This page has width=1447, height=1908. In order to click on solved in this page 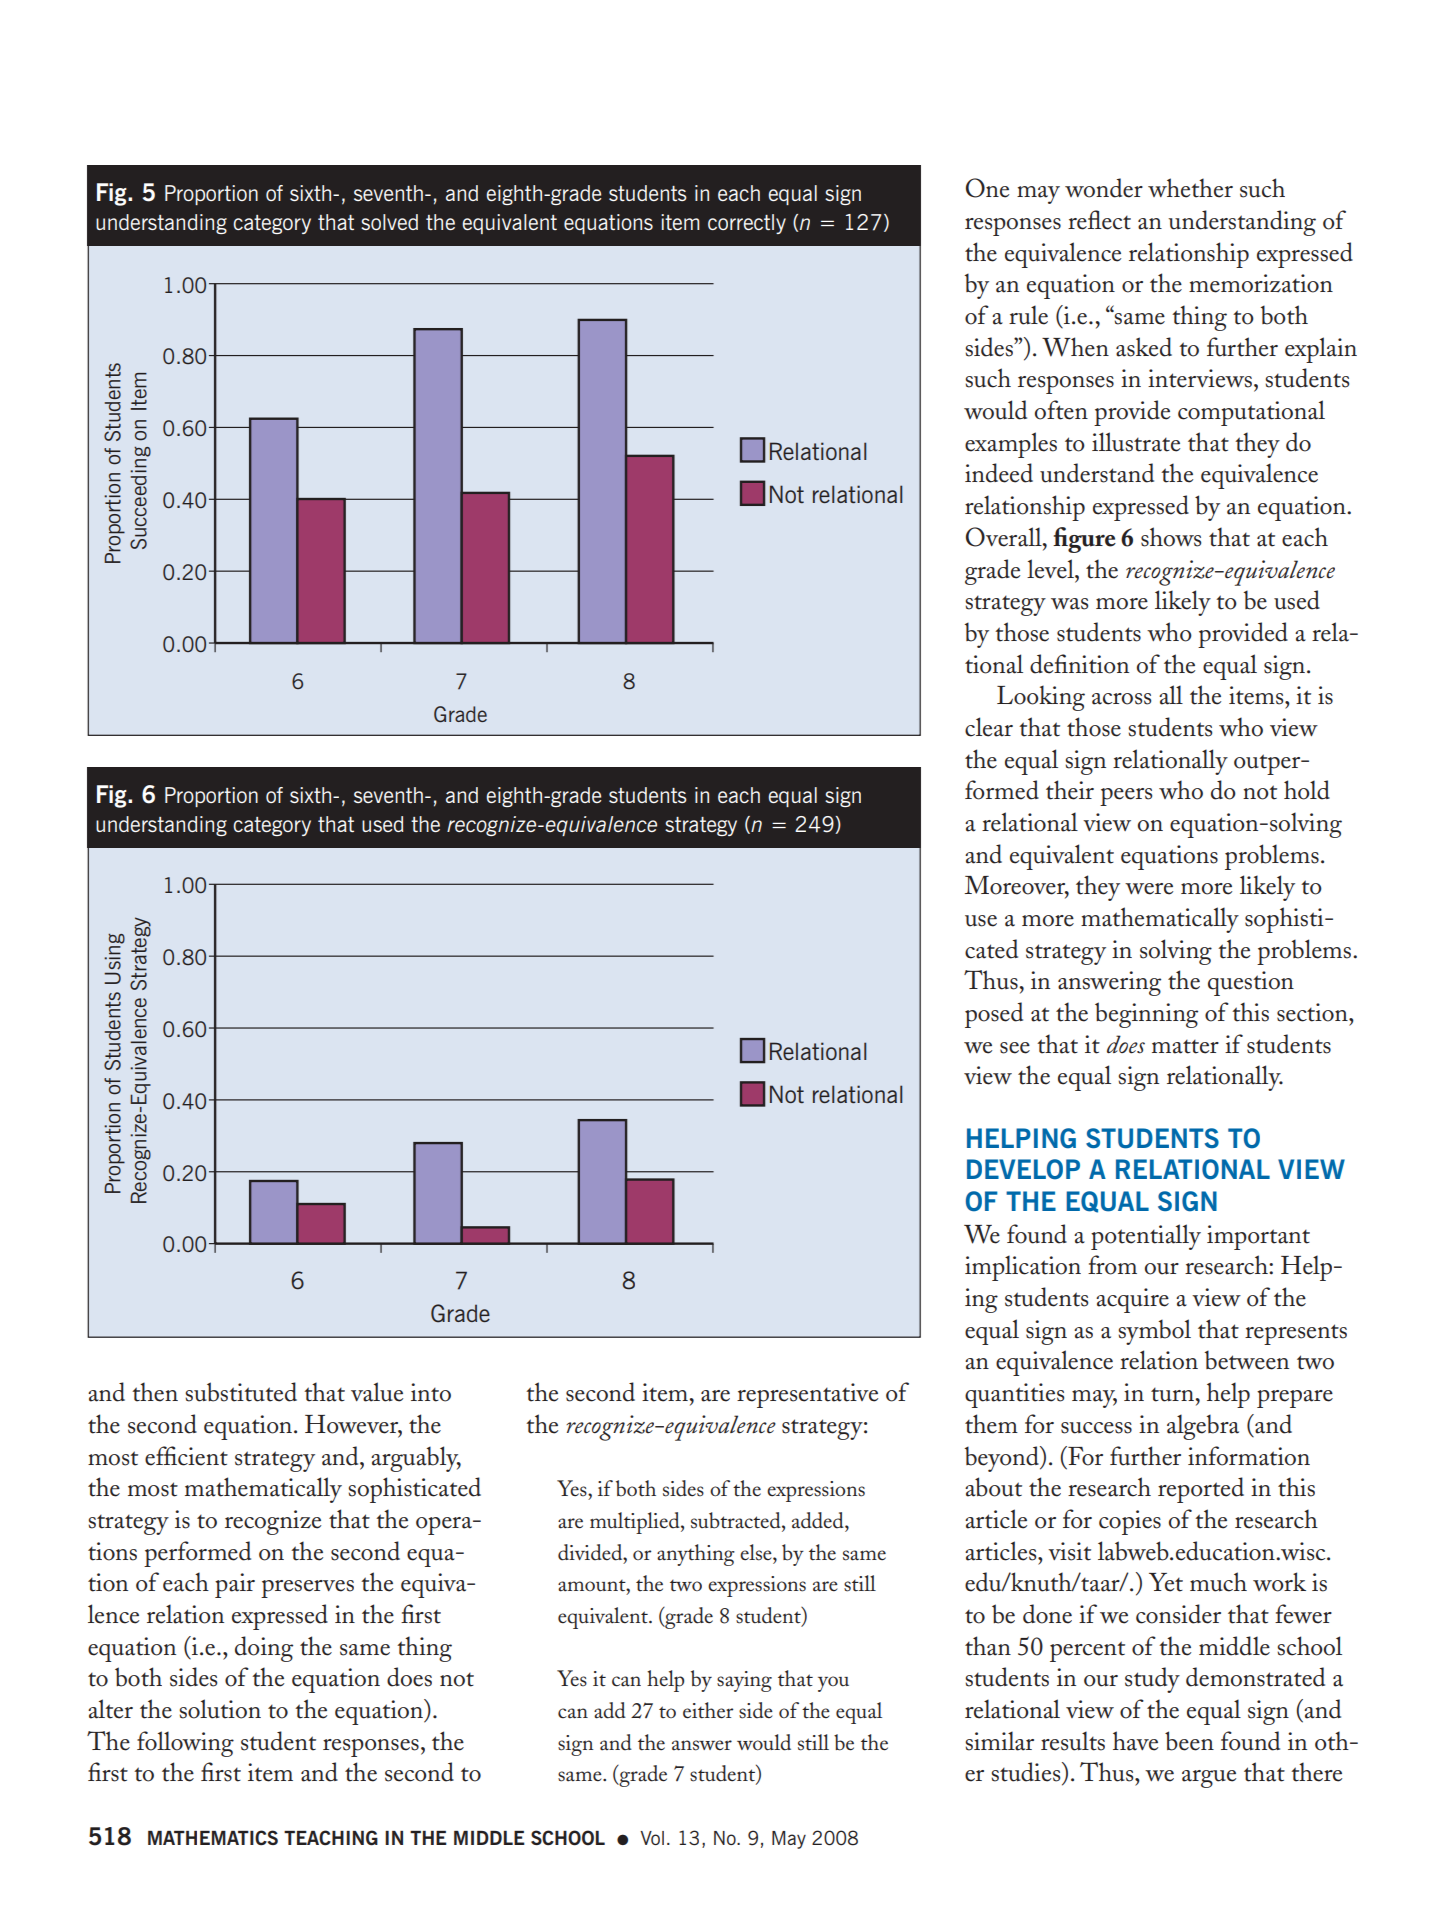, I will do `click(389, 222)`.
